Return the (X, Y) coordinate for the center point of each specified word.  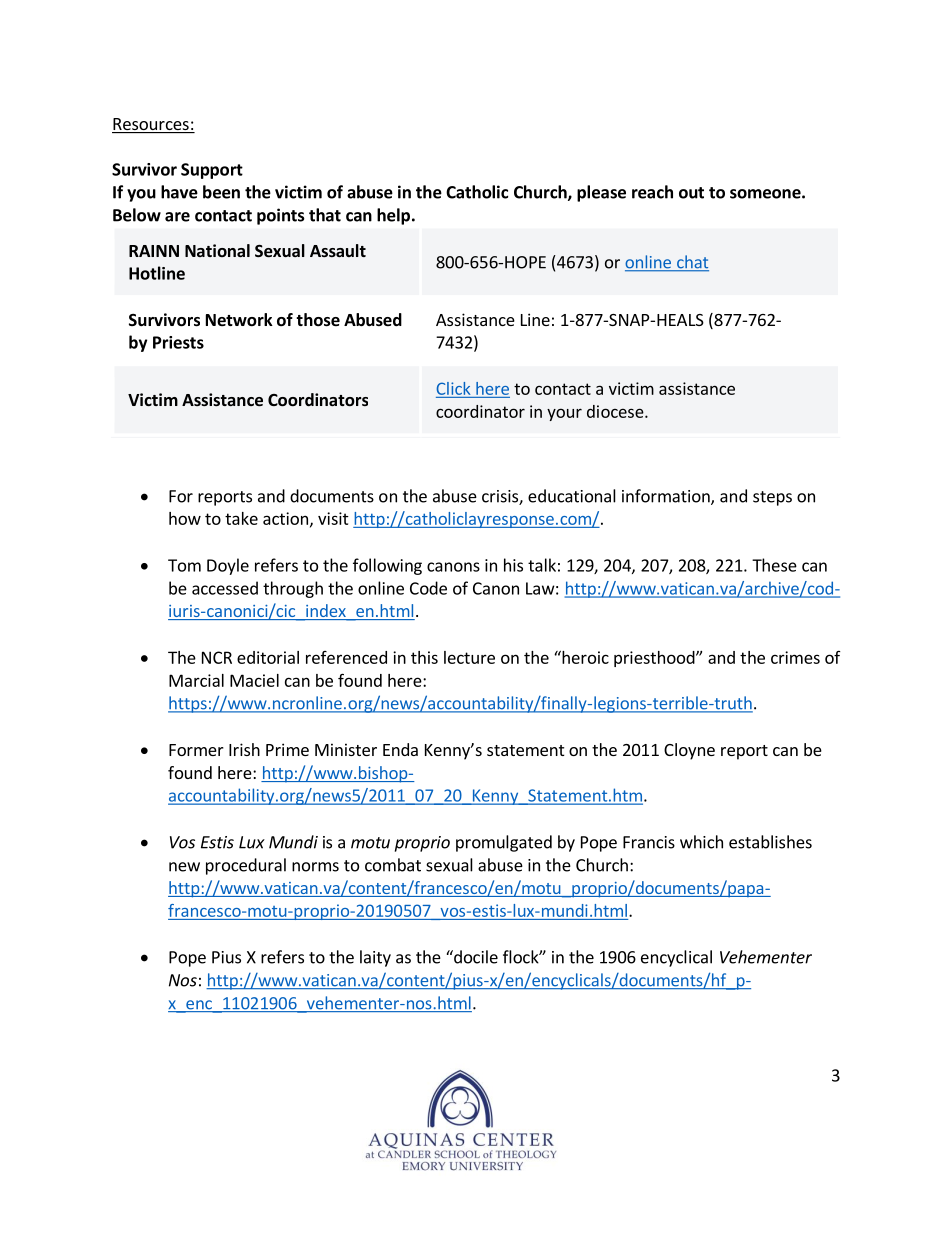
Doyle (228, 566)
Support (212, 171)
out (691, 193)
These (774, 565)
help (393, 216)
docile (475, 957)
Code (428, 588)
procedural (246, 866)
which (701, 842)
